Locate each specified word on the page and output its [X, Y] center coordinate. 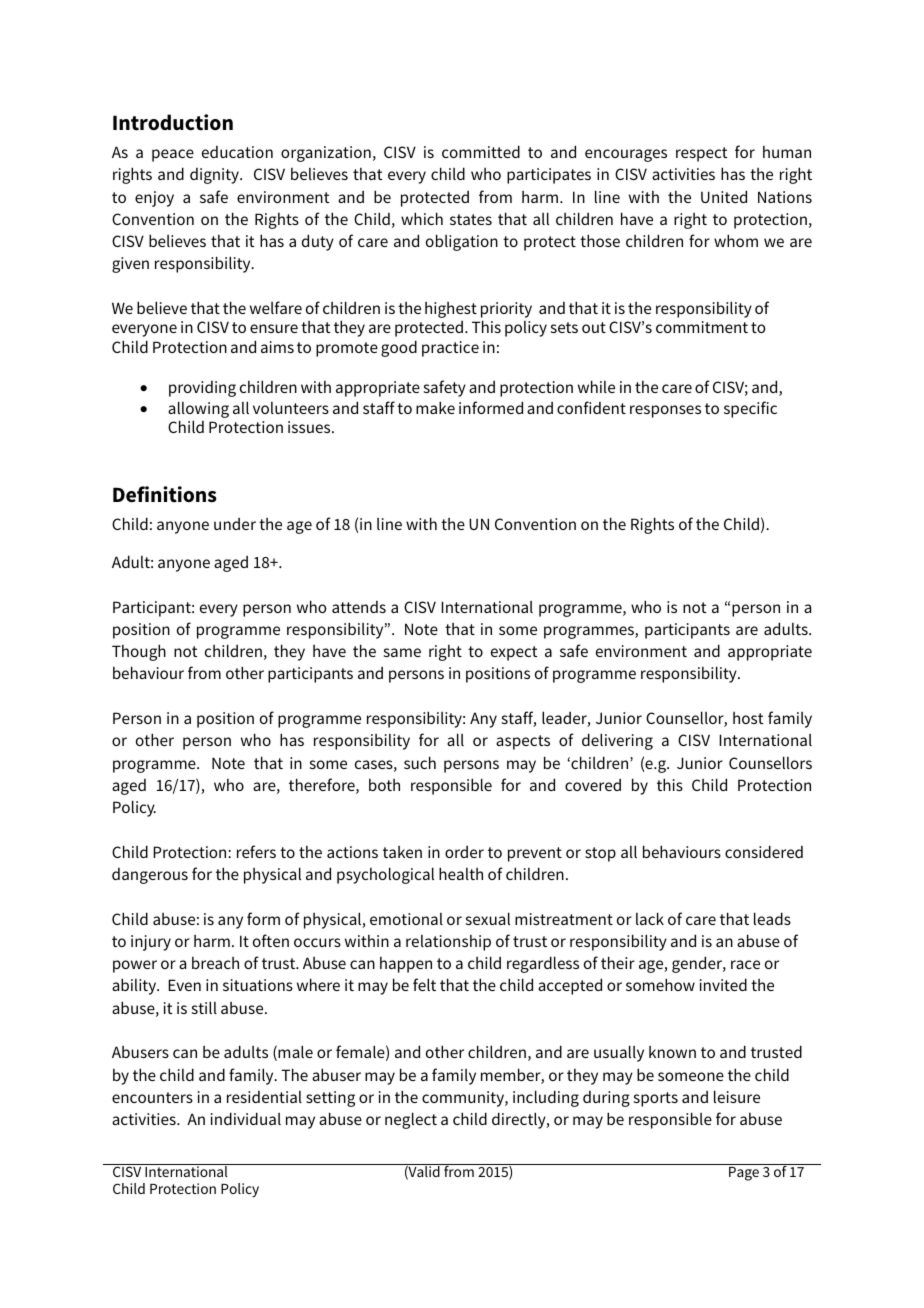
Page [744, 1172]
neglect [411, 1120]
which [422, 218]
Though [139, 652]
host [748, 718]
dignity [215, 176]
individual [246, 1118]
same [402, 652]
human [787, 152]
